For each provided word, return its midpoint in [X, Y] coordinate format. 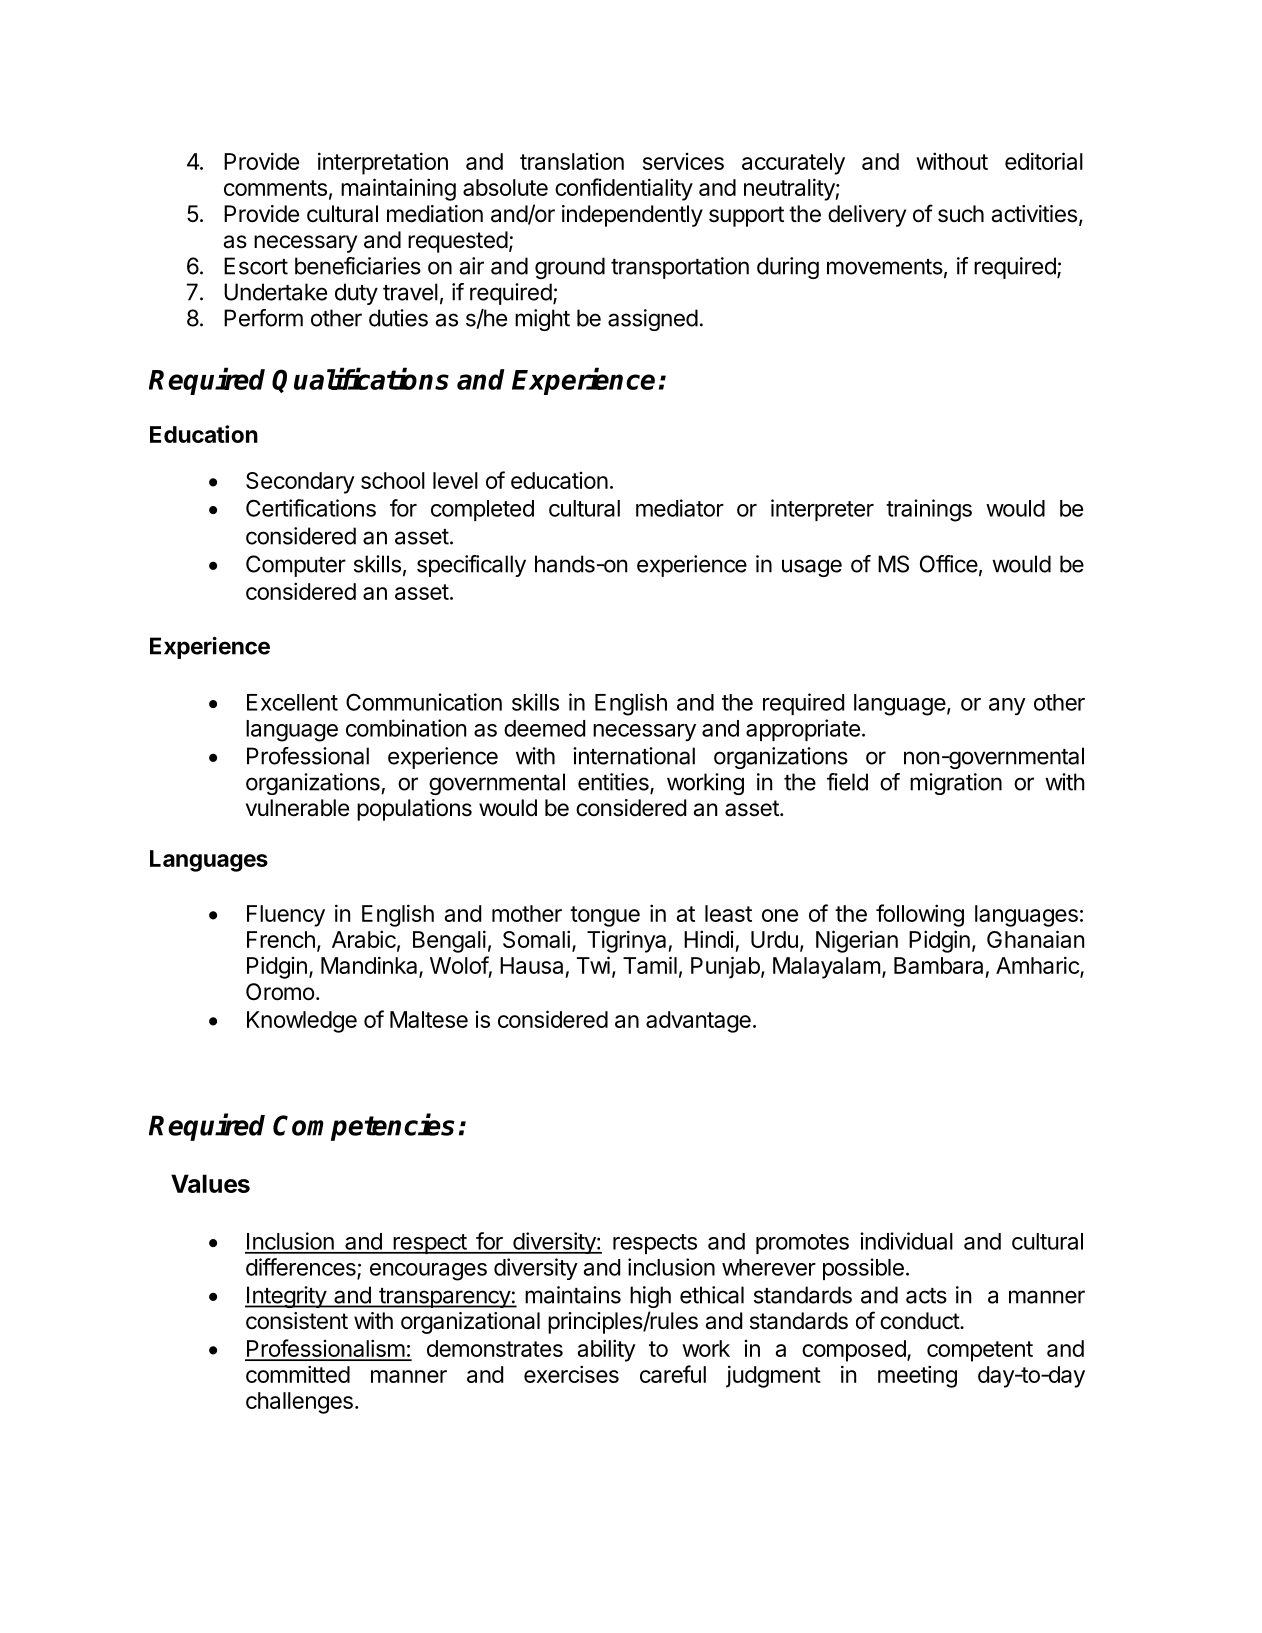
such [961, 214]
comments [275, 188]
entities [614, 783]
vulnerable [297, 808]
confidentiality [624, 189]
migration [956, 784]
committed [298, 1374]
